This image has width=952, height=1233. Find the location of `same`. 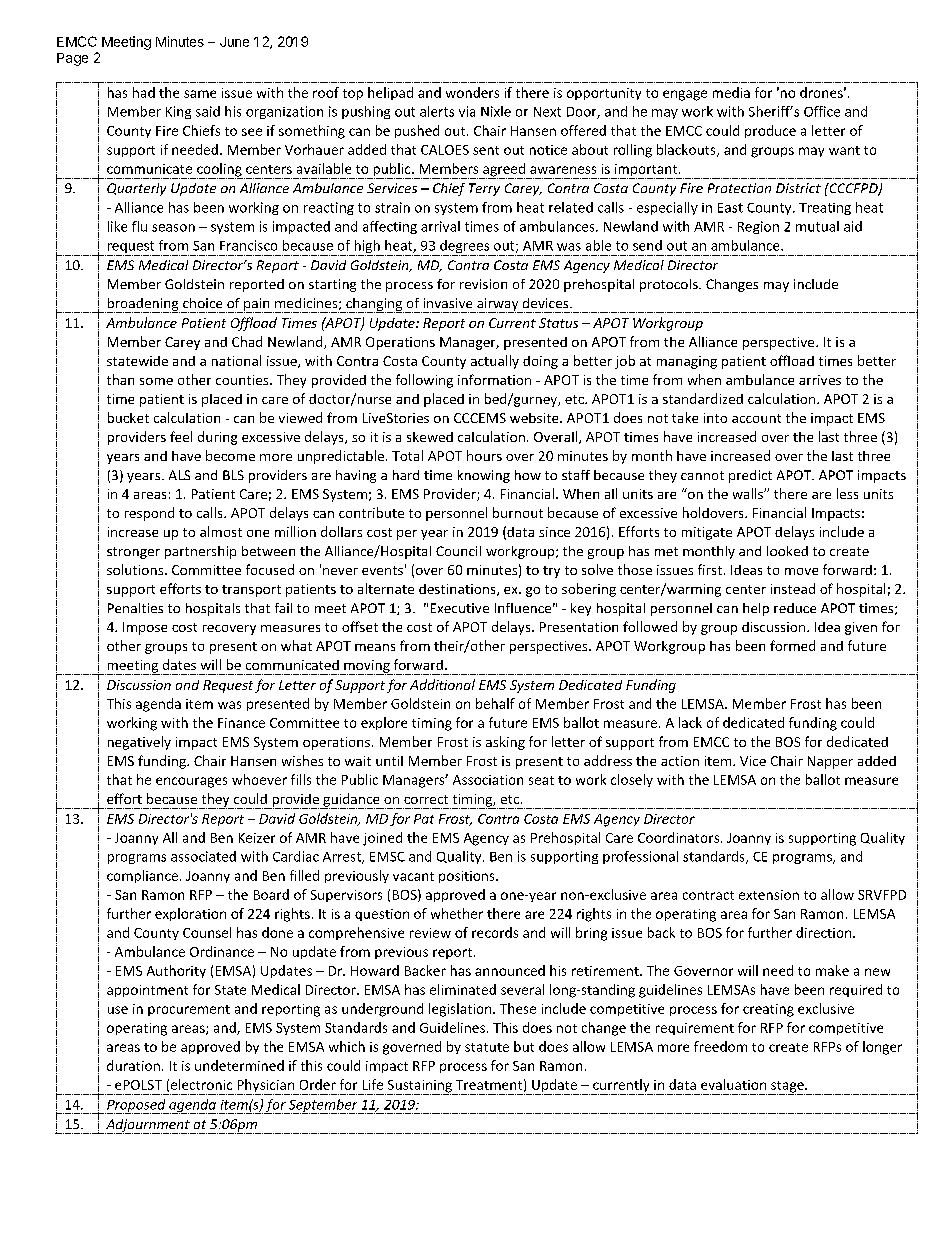

same is located at coordinates (200, 94).
